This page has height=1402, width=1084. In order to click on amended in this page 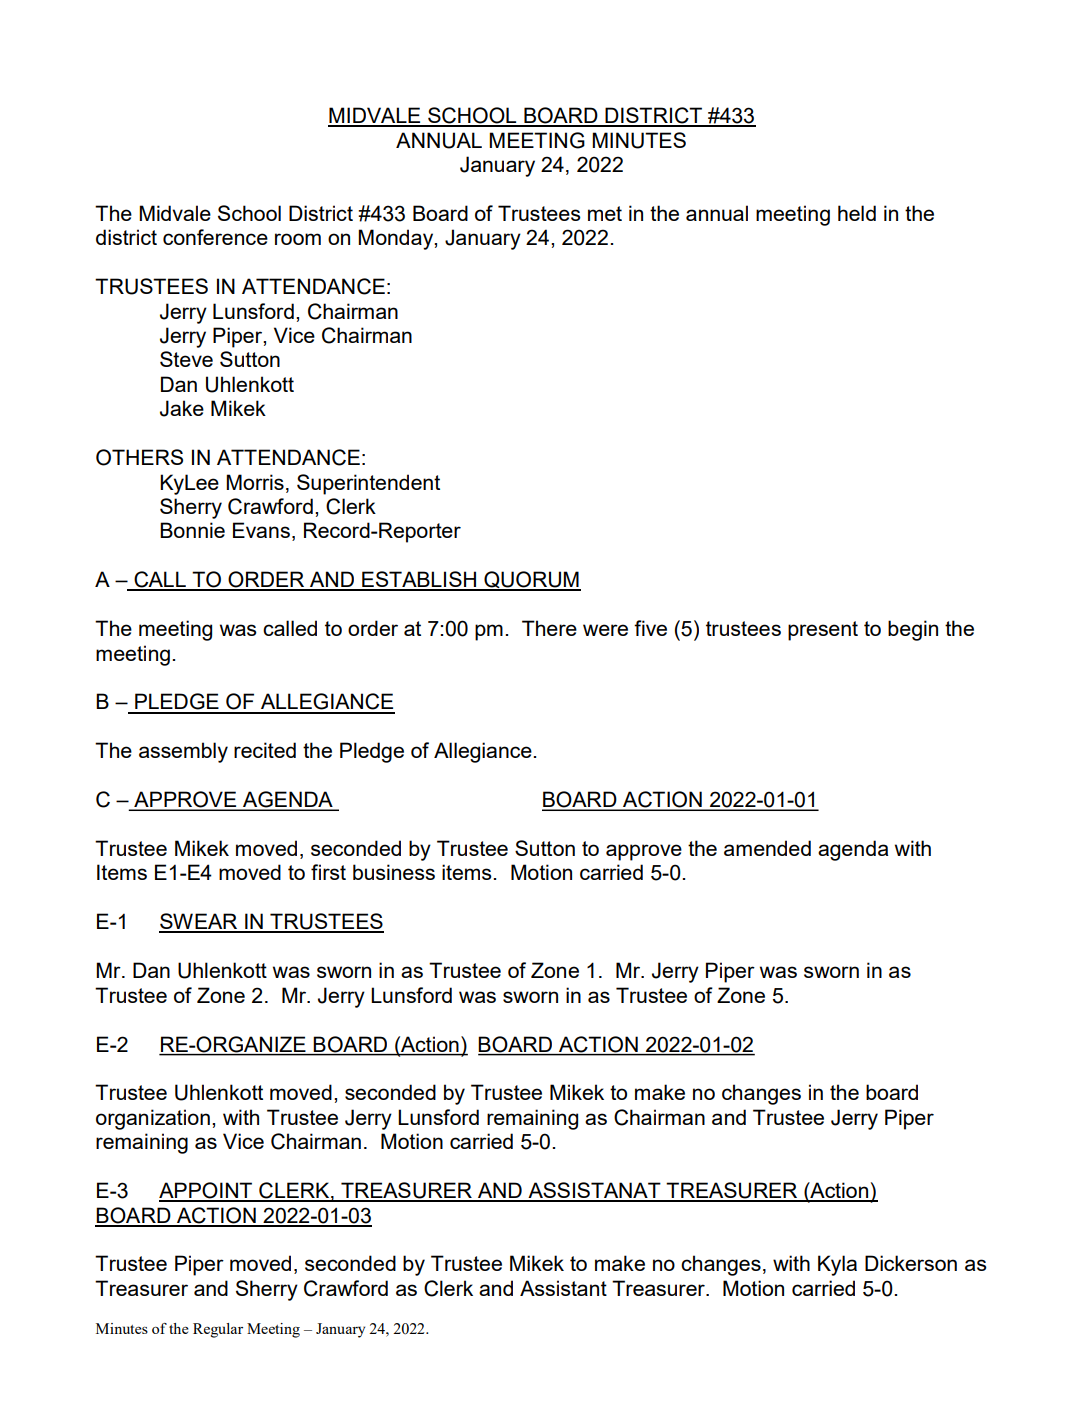, I will do `click(767, 848)`.
